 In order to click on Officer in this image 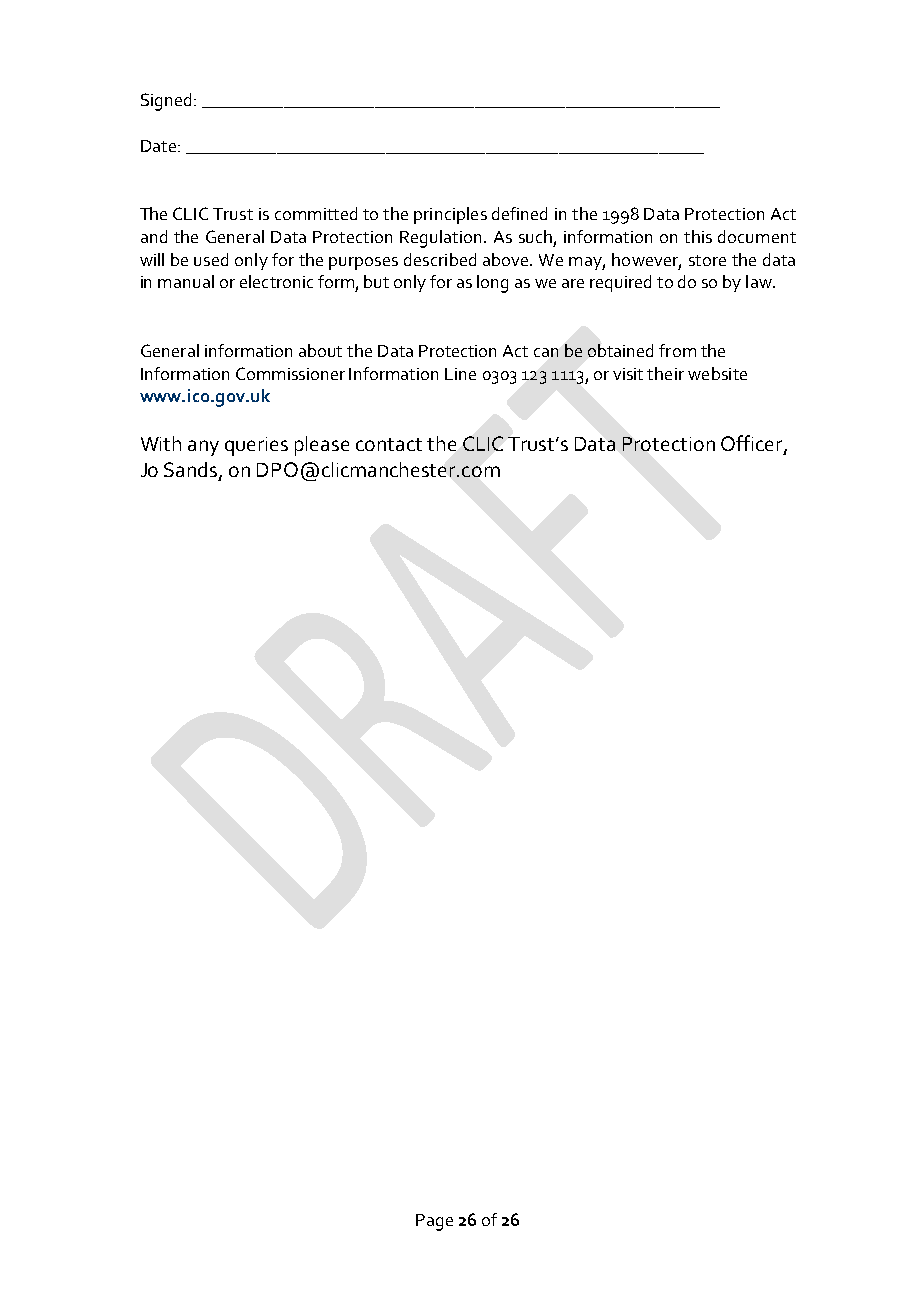, I will do `click(753, 444)`.
